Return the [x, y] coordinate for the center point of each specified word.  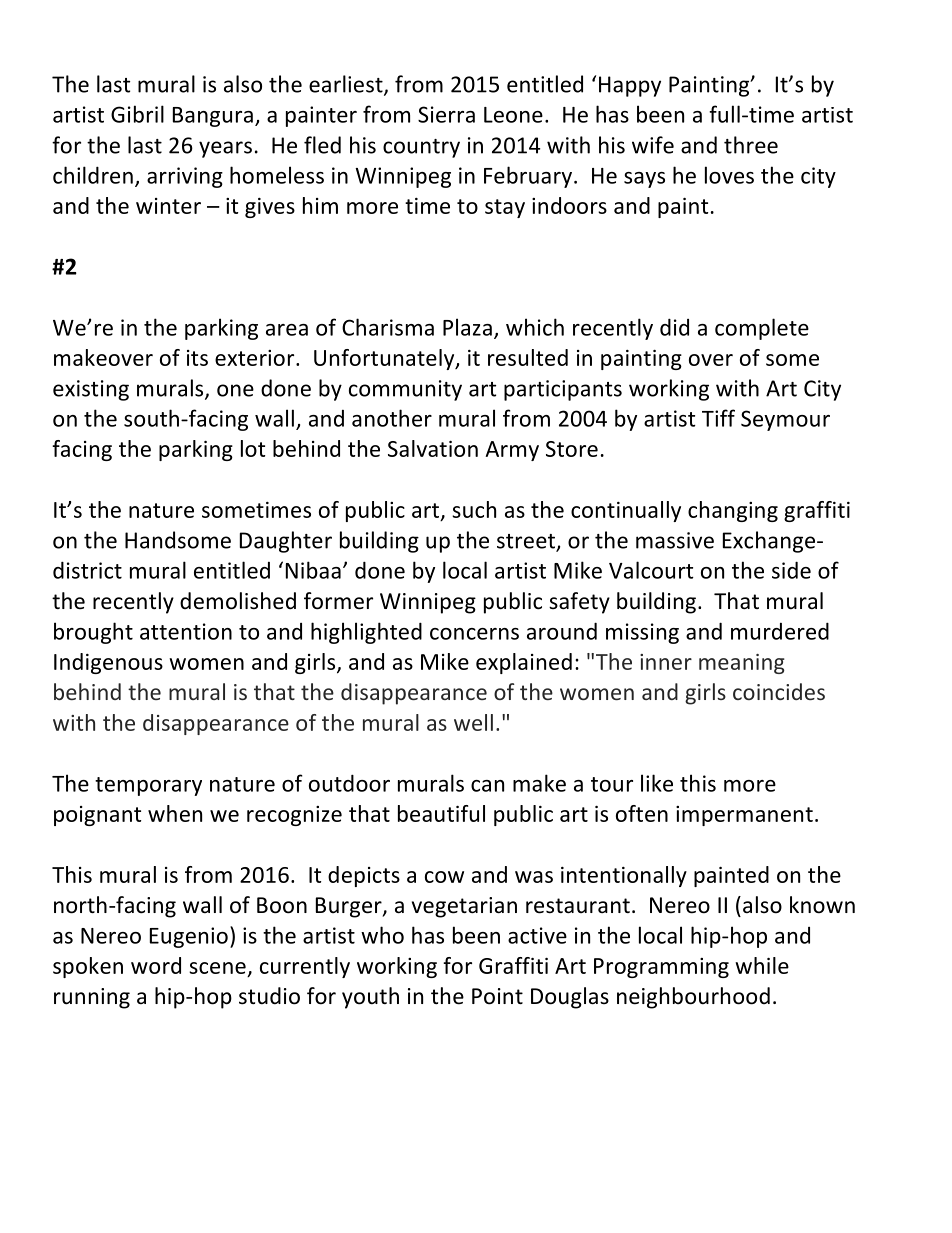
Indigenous [108, 663]
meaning [742, 664]
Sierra [446, 114]
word [156, 965]
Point [497, 996]
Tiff [718, 418]
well [473, 722]
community [405, 390]
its [197, 358]
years [225, 149]
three [751, 145]
